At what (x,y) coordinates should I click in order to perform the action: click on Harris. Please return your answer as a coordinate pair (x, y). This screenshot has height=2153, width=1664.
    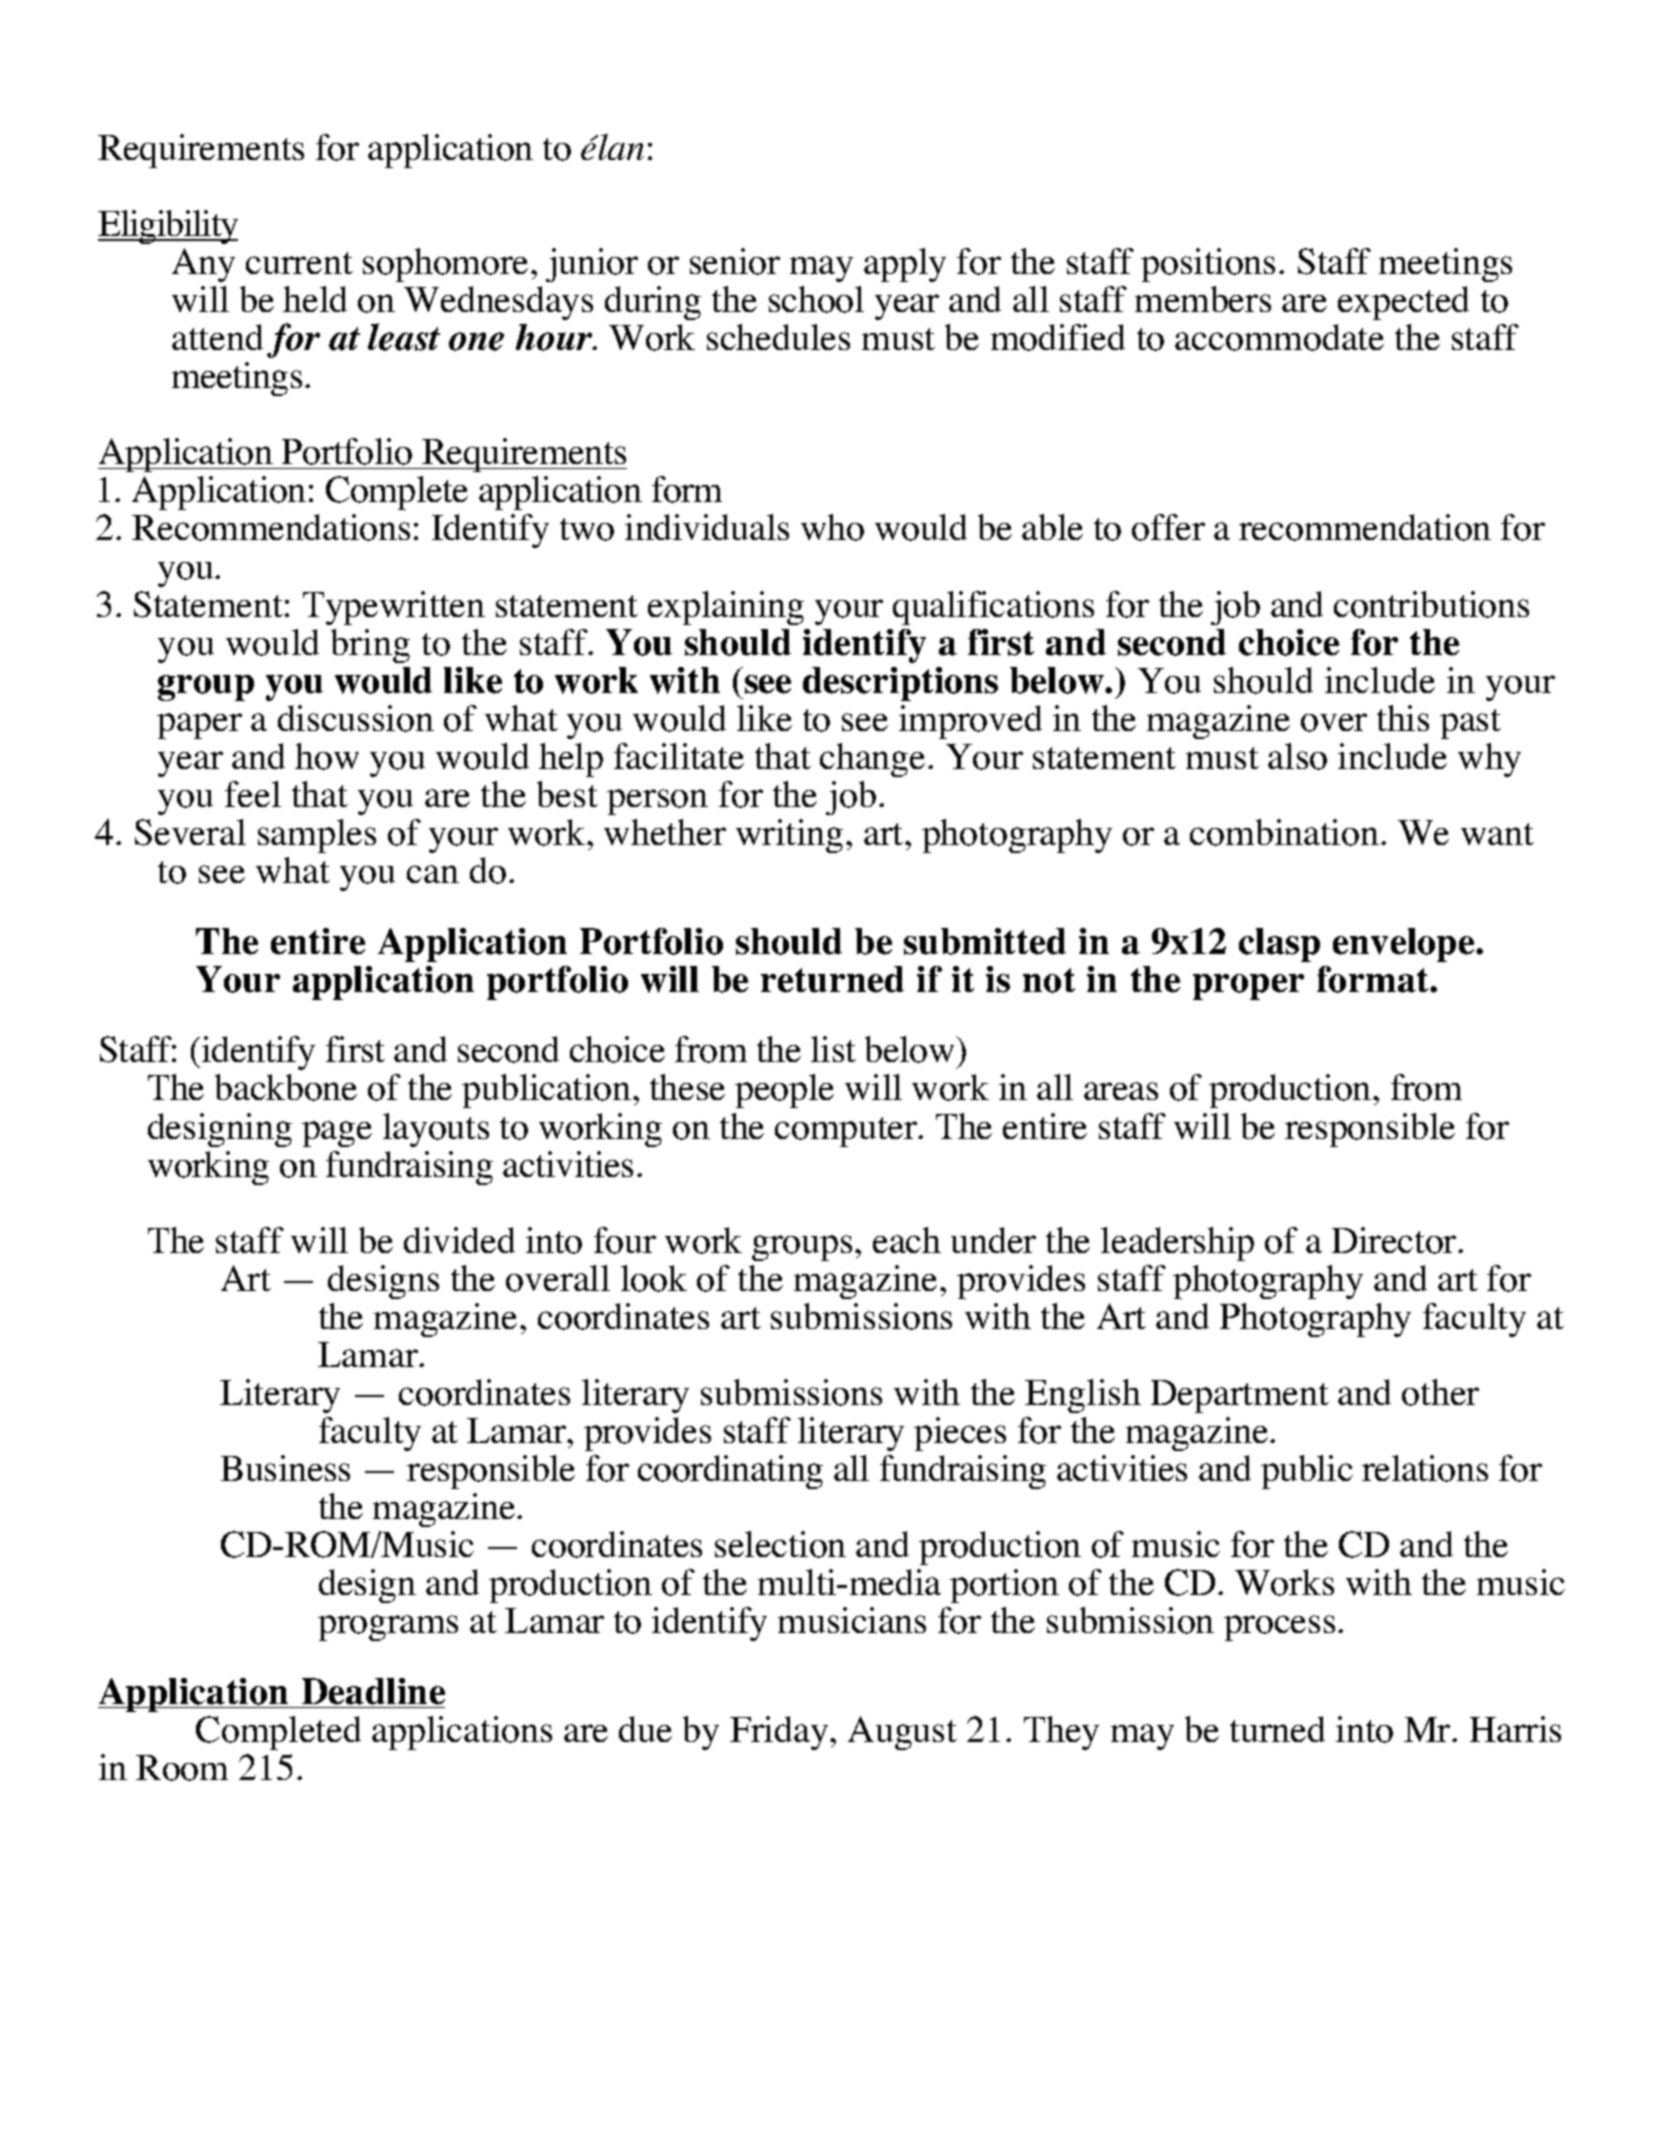
    Looking at the image, I should click on (1515, 1729).
